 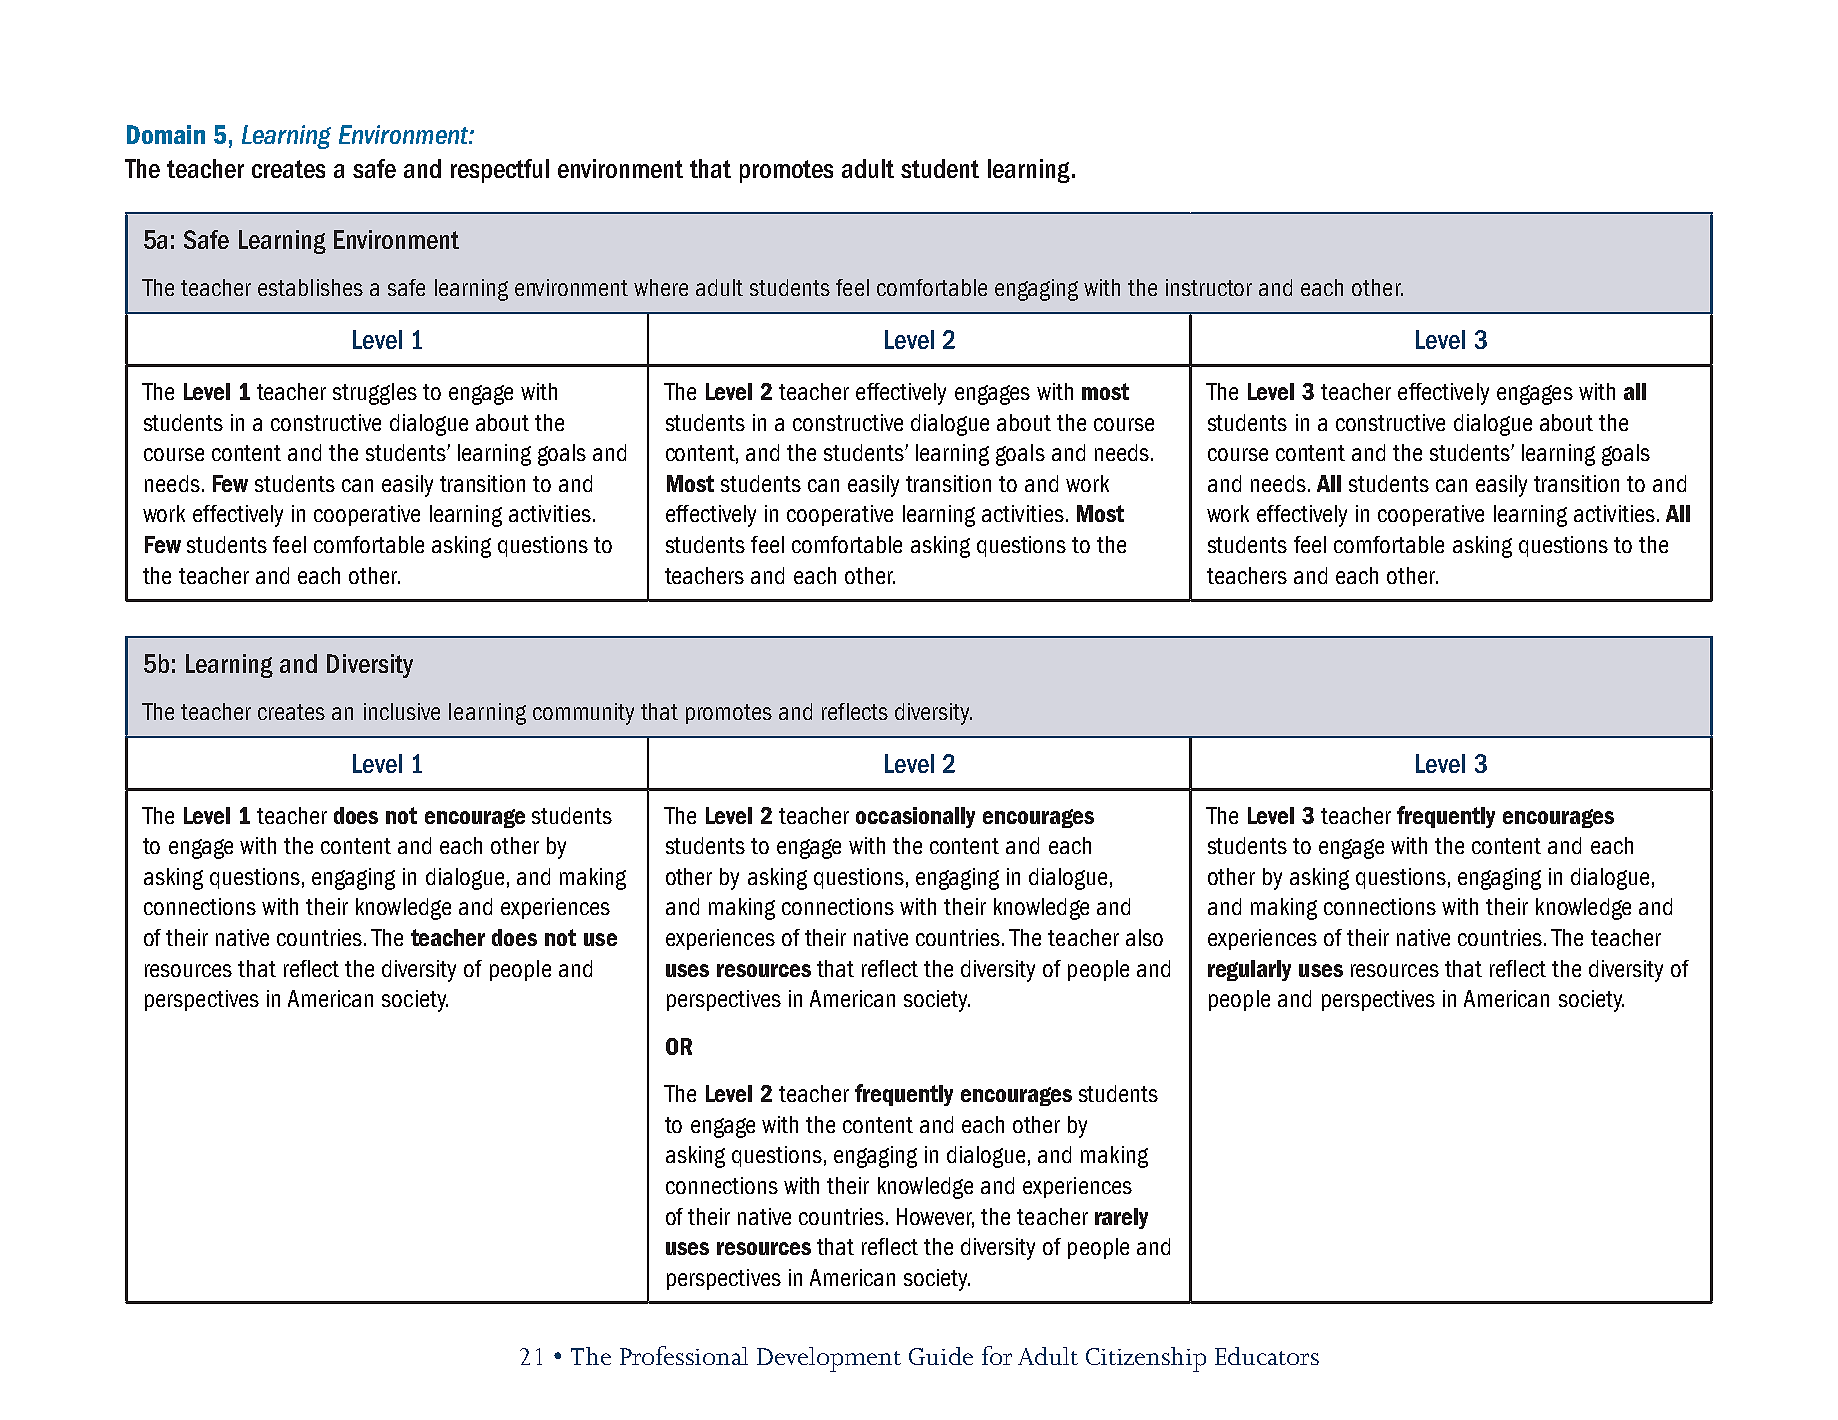 I want to click on inclusive, so click(x=402, y=711).
